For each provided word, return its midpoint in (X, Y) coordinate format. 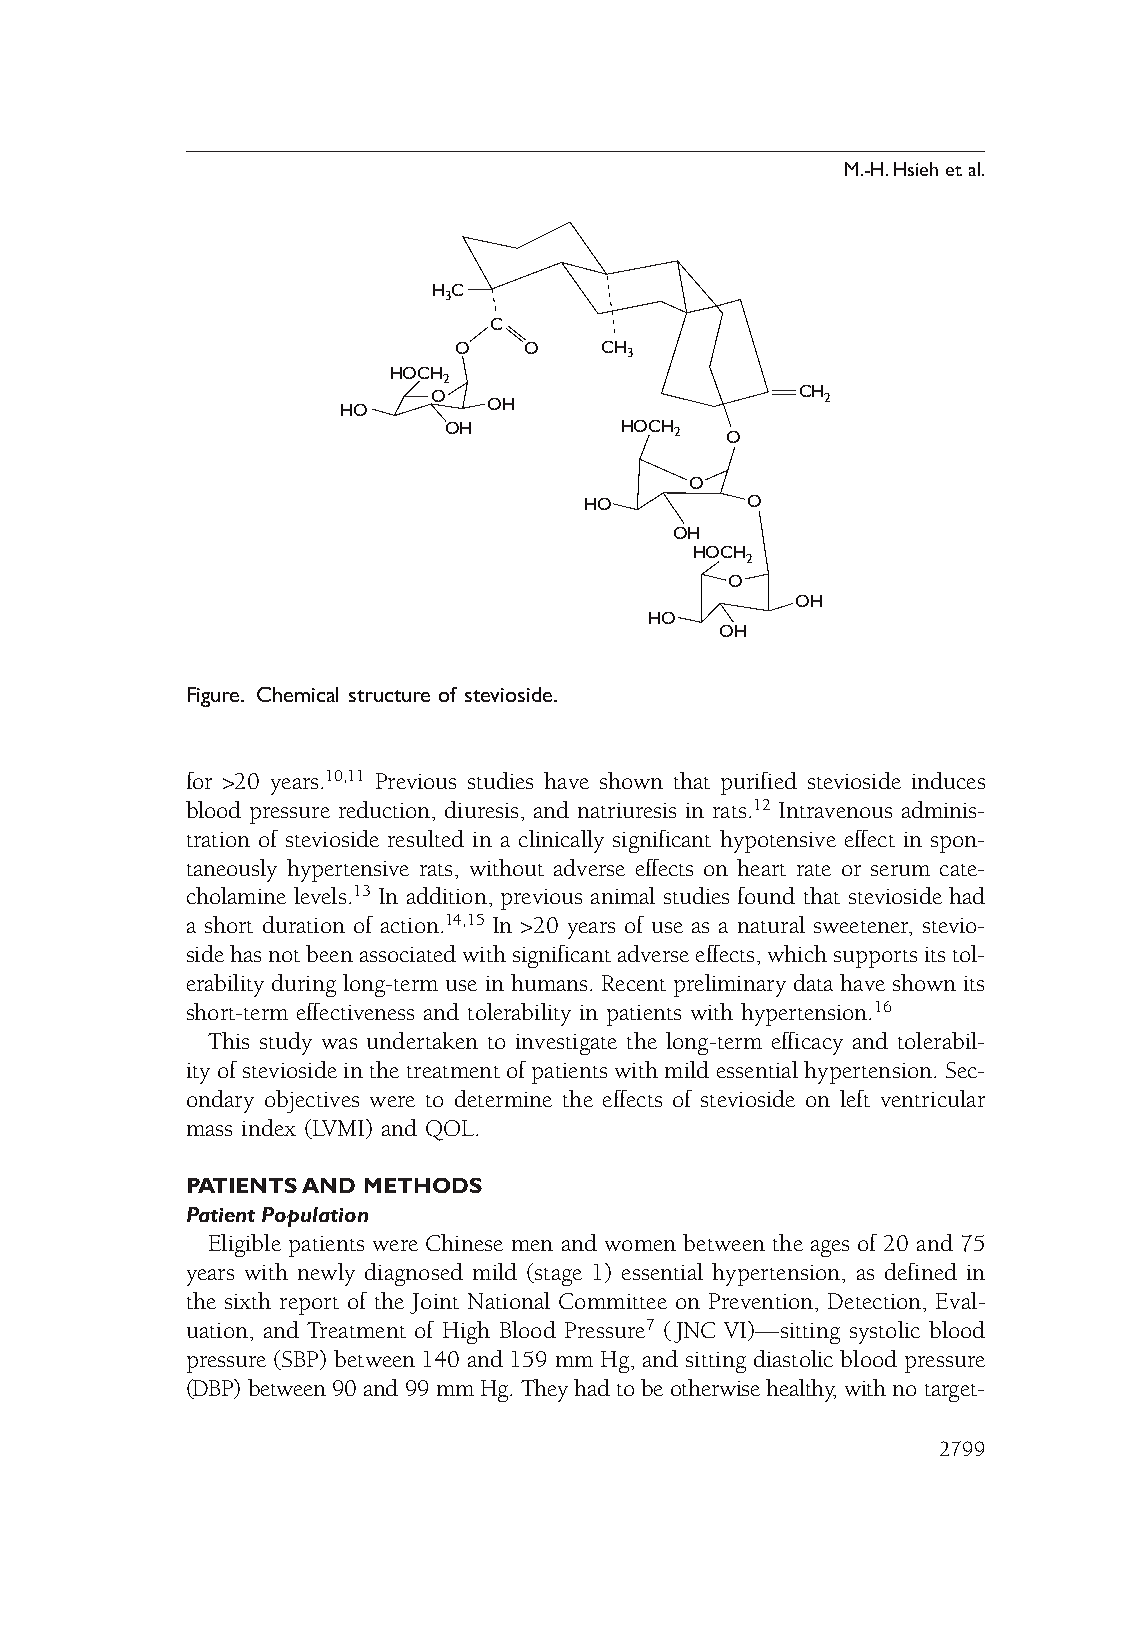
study (286, 1043)
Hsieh (916, 169)
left (855, 1098)
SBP (301, 1360)
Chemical (297, 694)
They (544, 1390)
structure (389, 696)
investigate (566, 1044)
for (199, 780)
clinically (561, 841)
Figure (215, 697)
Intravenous (835, 810)
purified (759, 783)
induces (948, 780)
